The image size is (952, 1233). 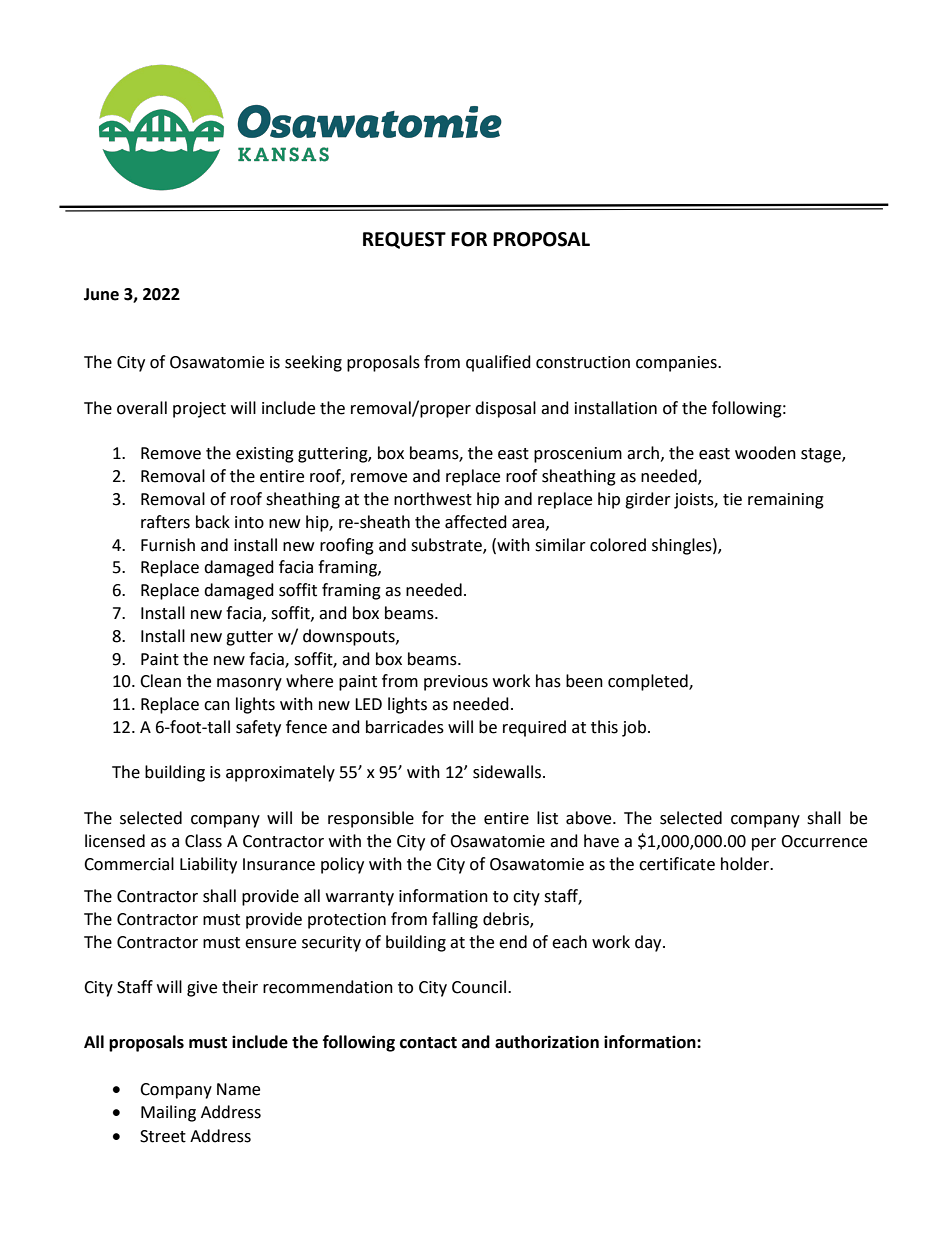 What do you see at coordinates (404, 240) in the document?
I see `REQUEST` at bounding box center [404, 240].
